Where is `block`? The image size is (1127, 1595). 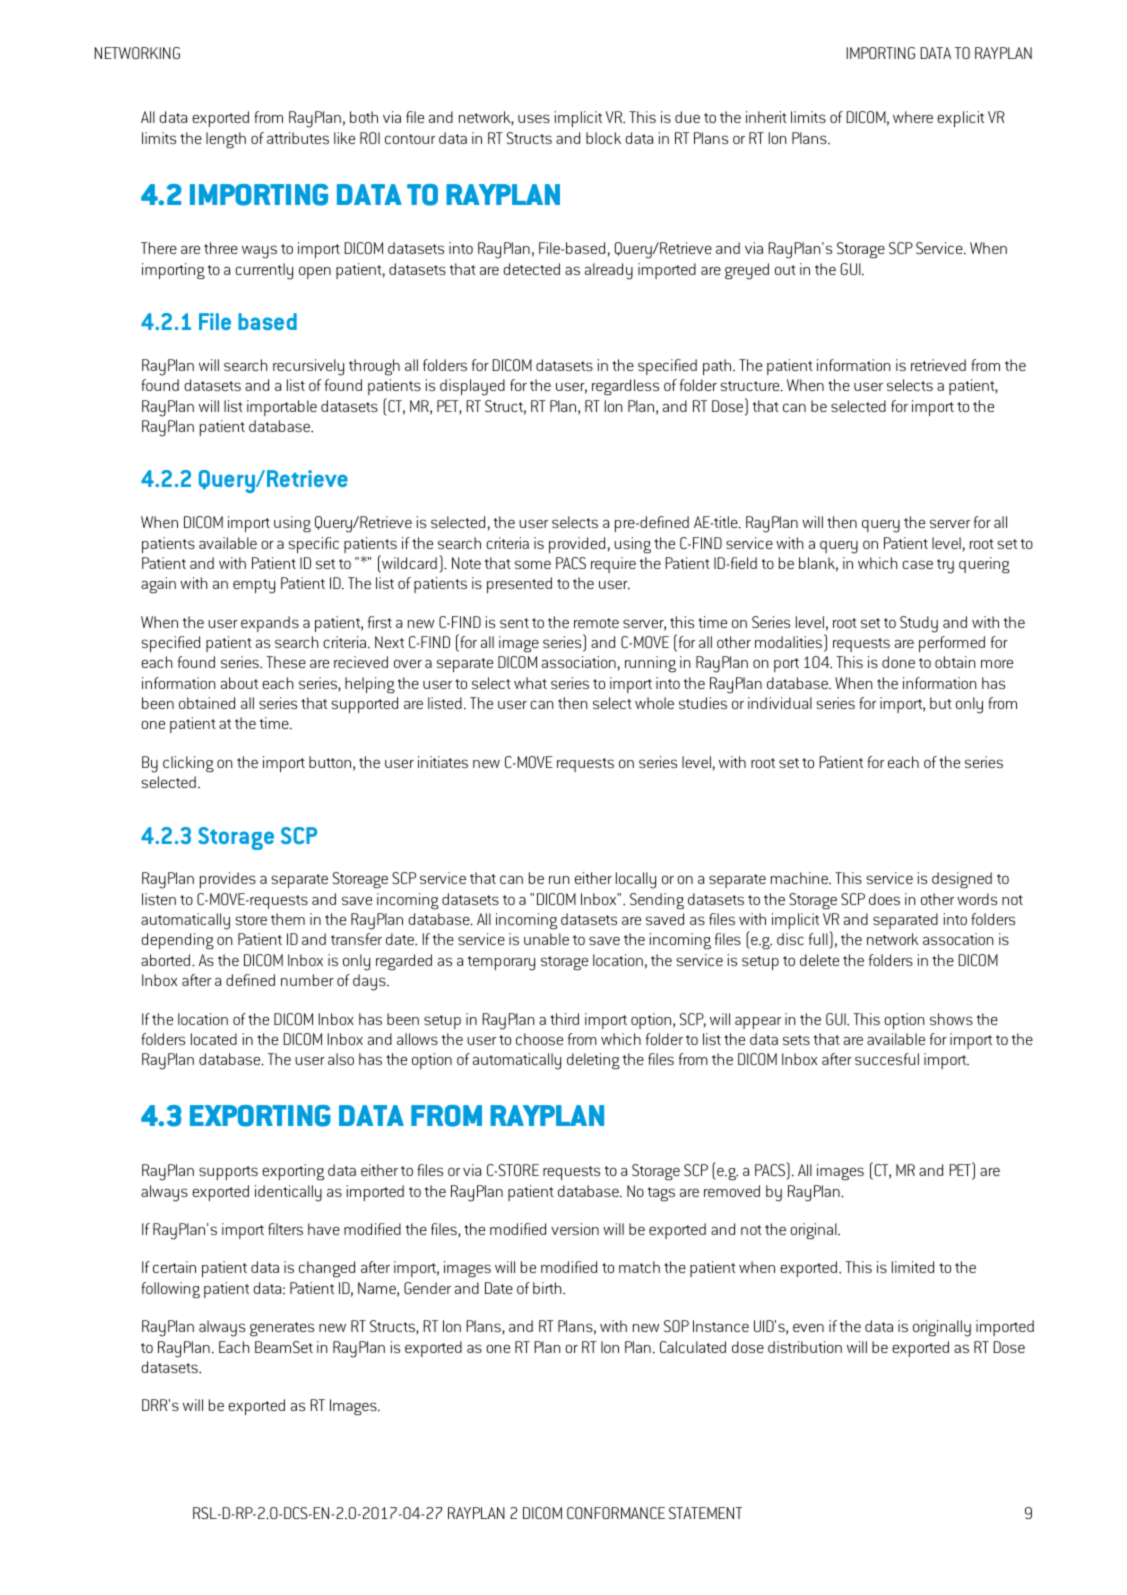 block is located at coordinates (603, 138).
